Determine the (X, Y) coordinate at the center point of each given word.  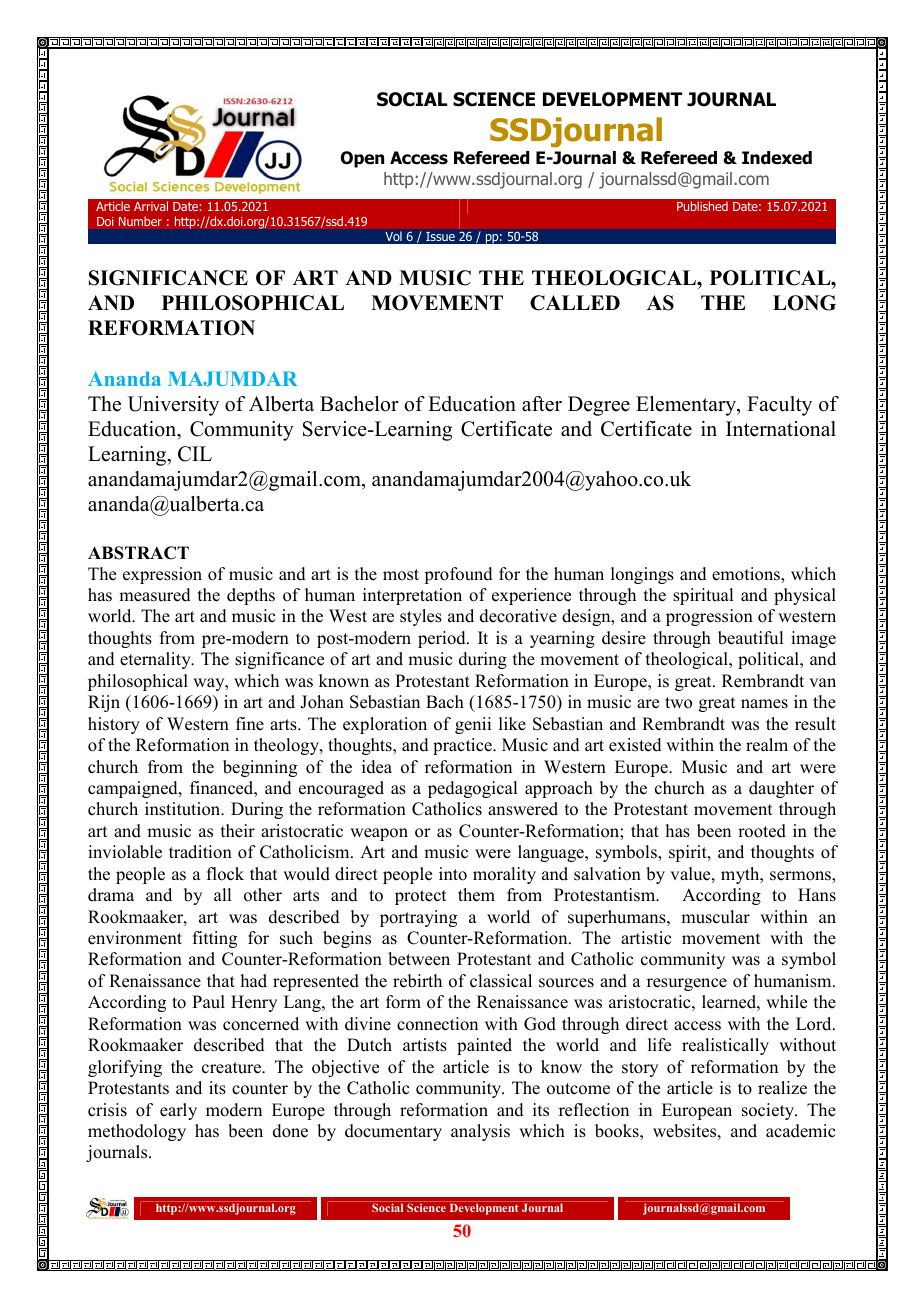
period (443, 639)
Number (140, 221)
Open (362, 159)
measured (155, 595)
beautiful (750, 638)
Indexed (777, 158)
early (178, 1111)
